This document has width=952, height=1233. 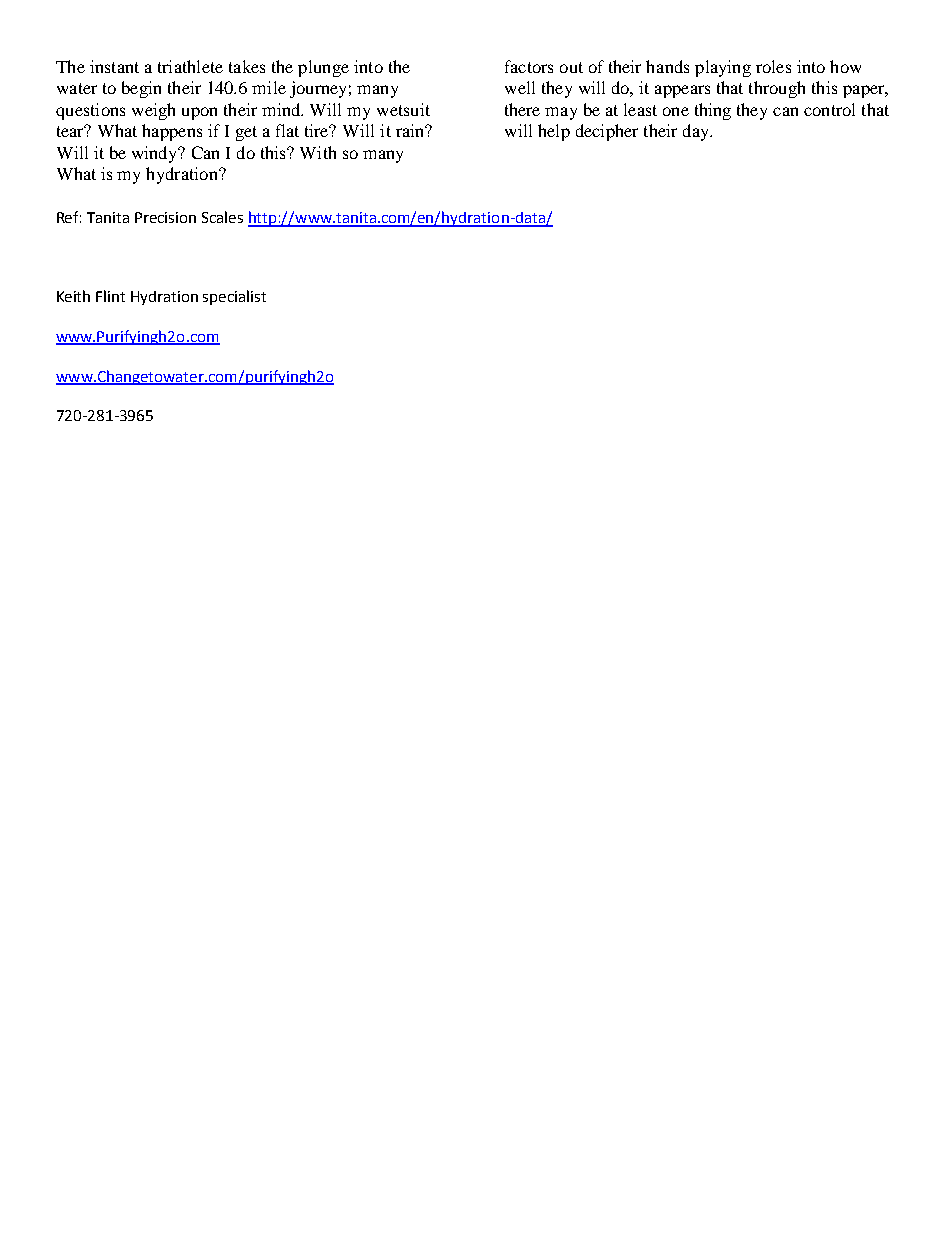 I want to click on day, so click(x=697, y=132).
